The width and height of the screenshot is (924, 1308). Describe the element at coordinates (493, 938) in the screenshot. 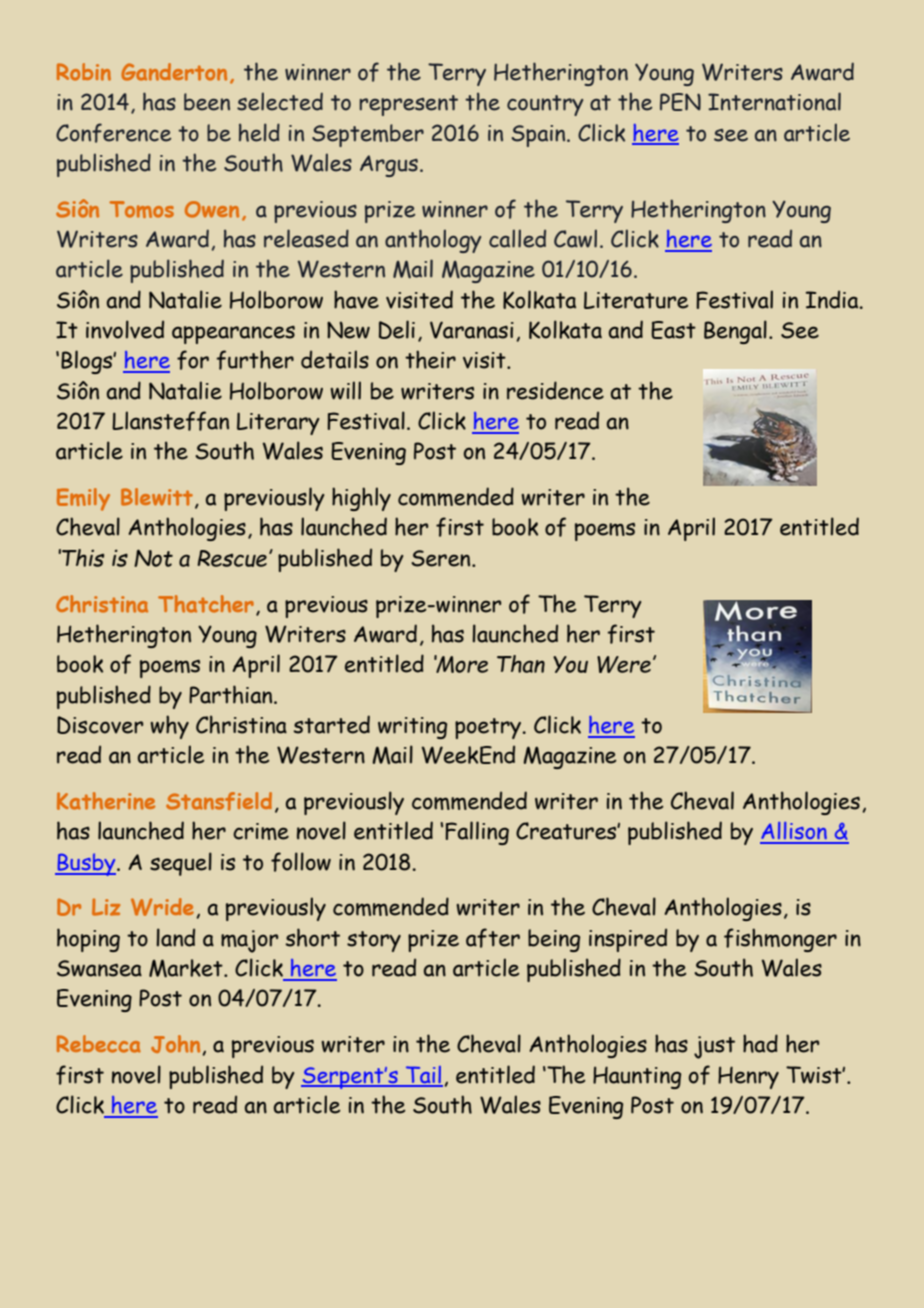

I see `after` at that location.
